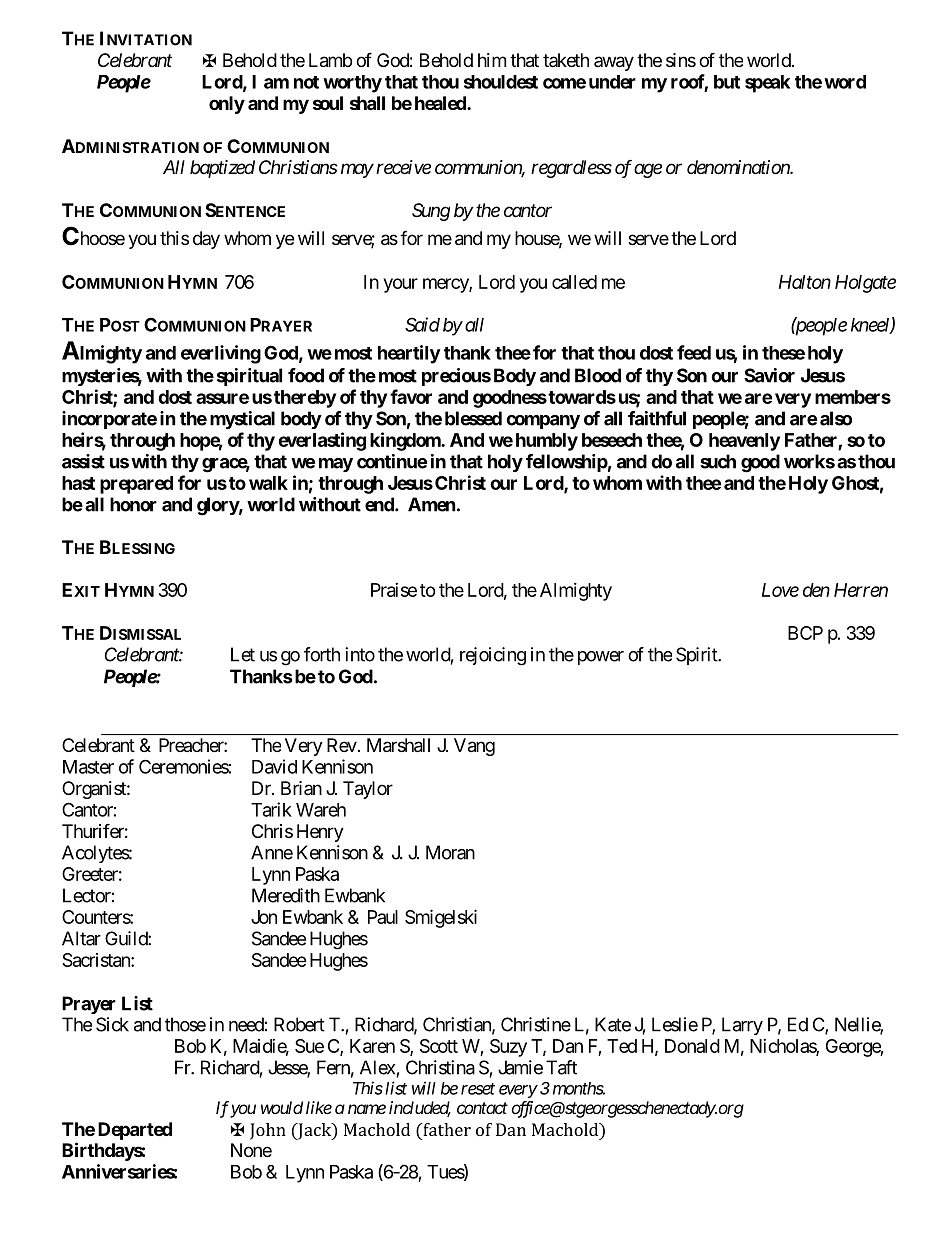 Image resolution: width=952 pixels, height=1233 pixels. I want to click on blessed, so click(473, 418).
